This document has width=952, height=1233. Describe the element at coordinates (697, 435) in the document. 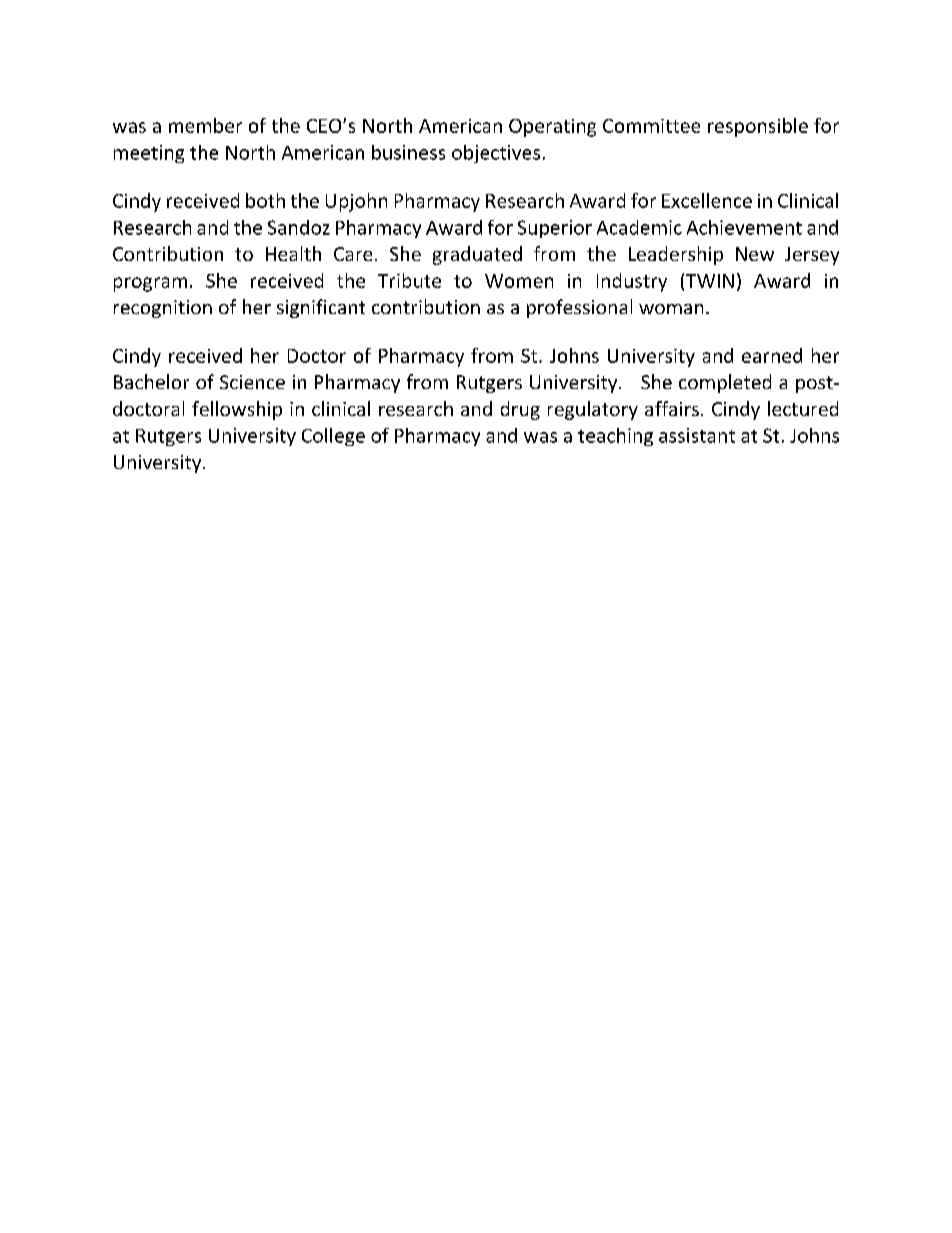

I see `assistant` at that location.
